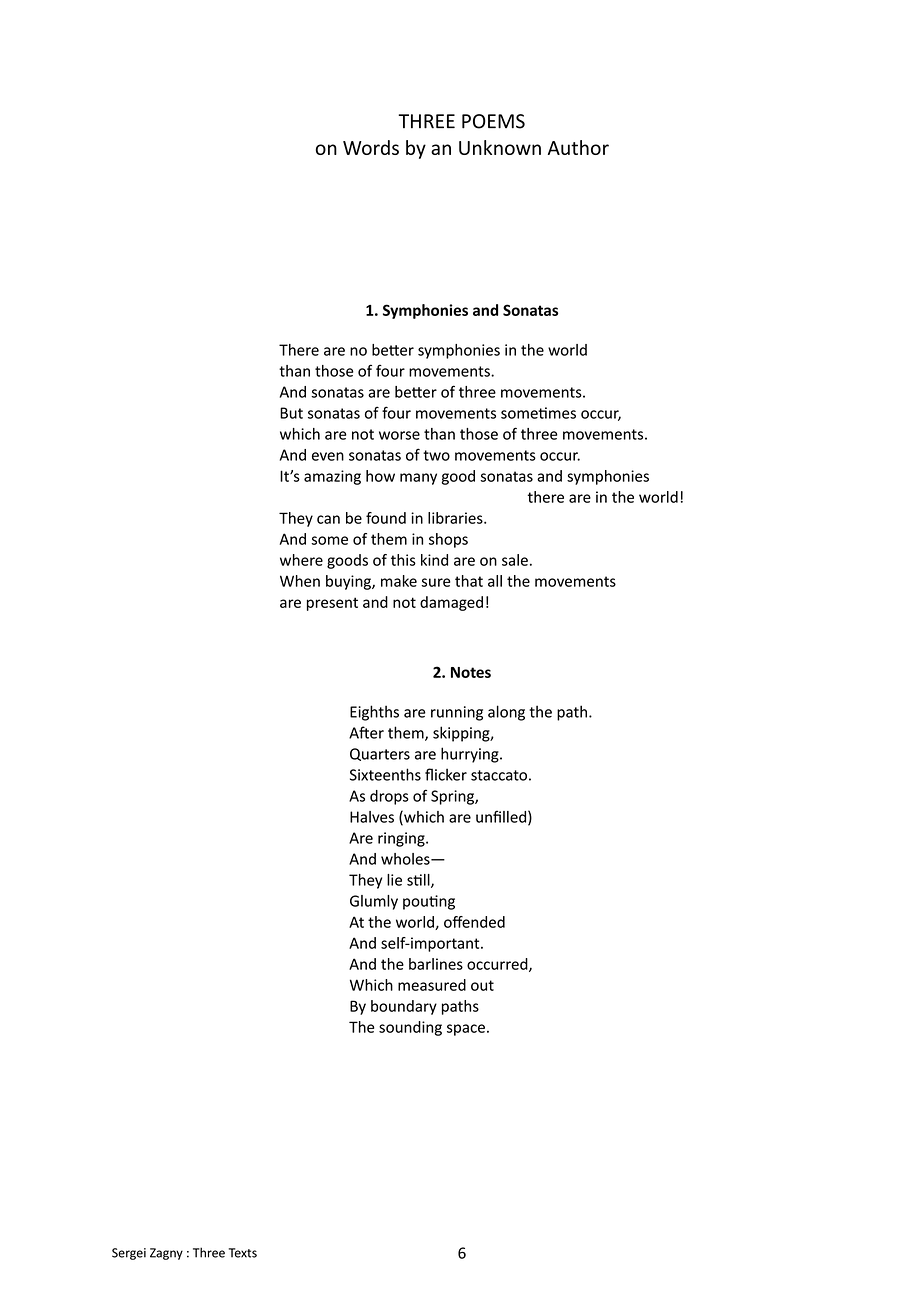  Describe the element at coordinates (493, 121) in the screenshot. I see `POEMS` at that location.
